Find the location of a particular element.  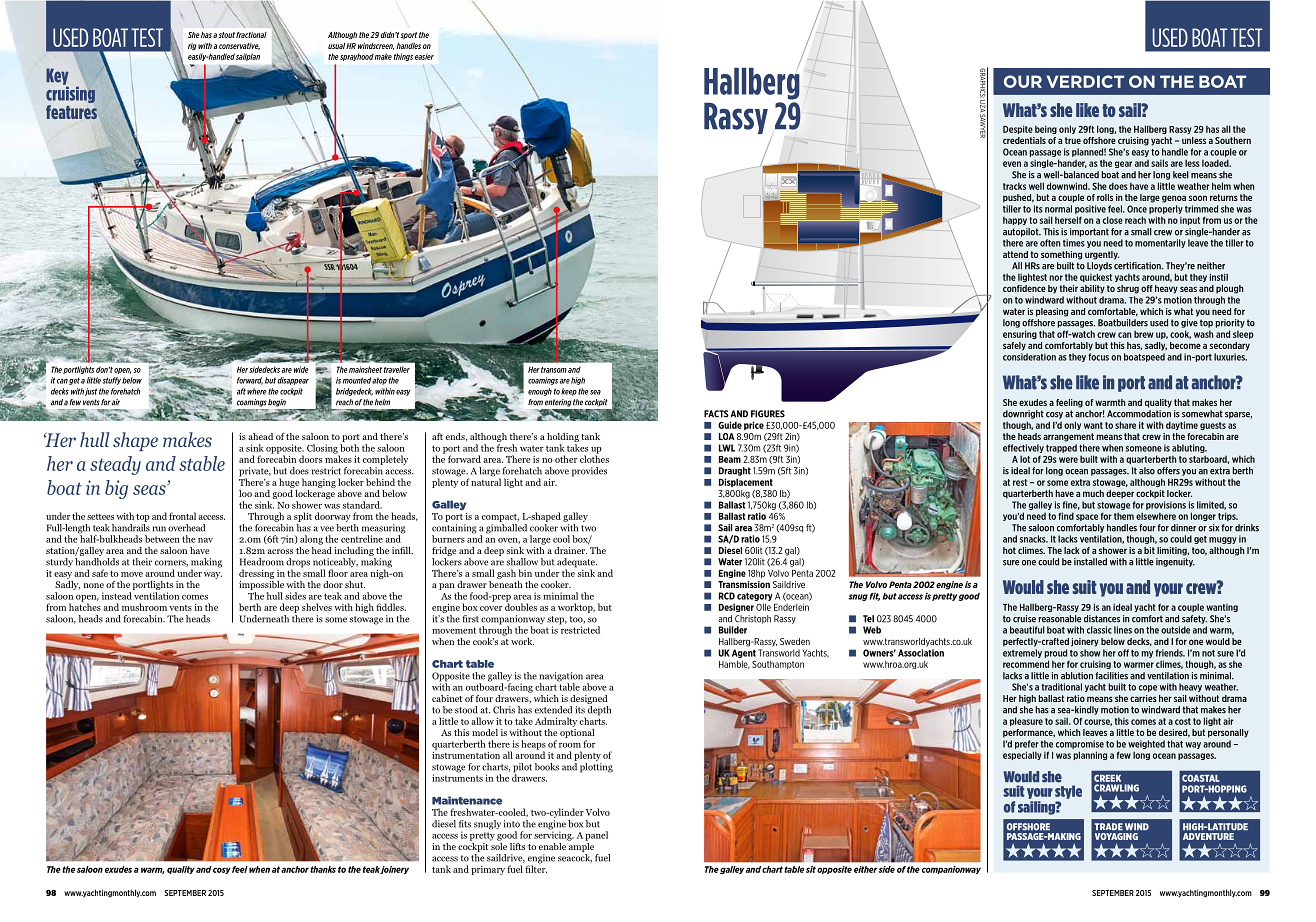

VERDICT is located at coordinates (1085, 81).
